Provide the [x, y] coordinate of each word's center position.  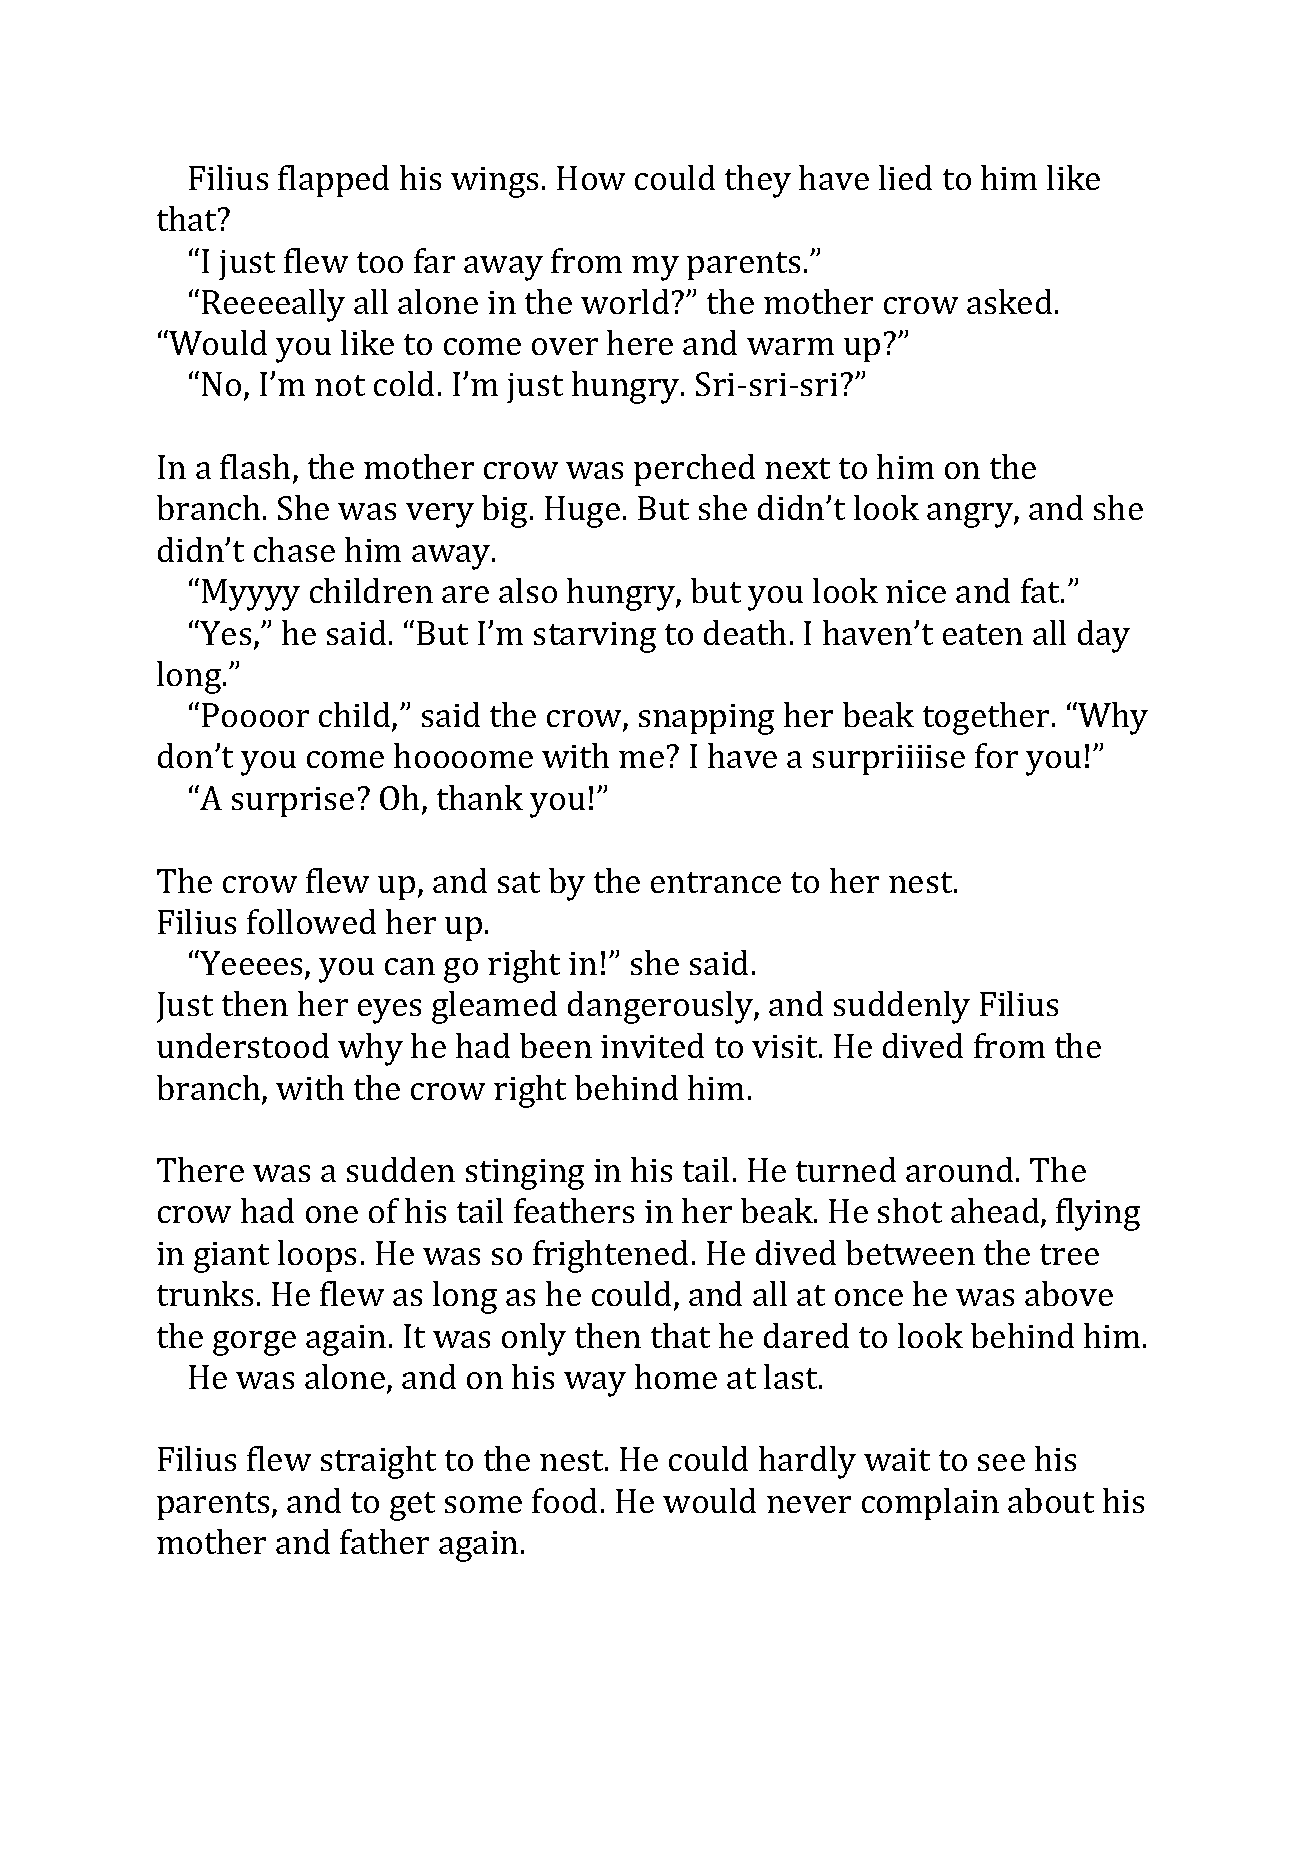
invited [652, 1045]
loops [317, 1256]
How [591, 178]
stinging [525, 1174]
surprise [293, 802]
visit [786, 1046]
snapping [706, 719]
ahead [996, 1212]
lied [905, 177]
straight [378, 1462]
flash [255, 466]
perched [694, 470]
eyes [389, 1011]
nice [916, 591]
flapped [333, 181]
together [986, 718]
